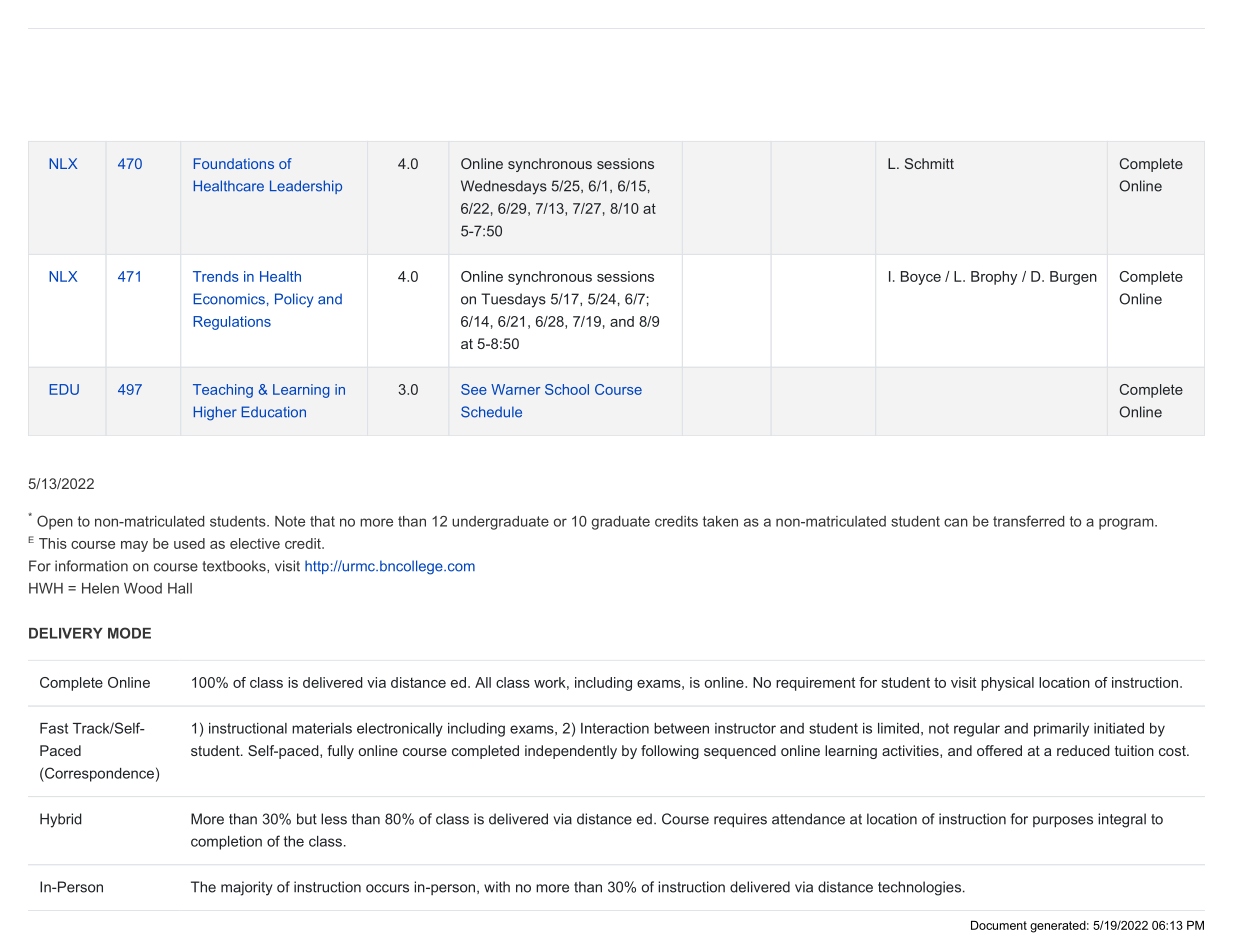 Image resolution: width=1233 pixels, height=952 pixels. Describe the element at coordinates (234, 163) in the screenshot. I see `Foundations` at that location.
